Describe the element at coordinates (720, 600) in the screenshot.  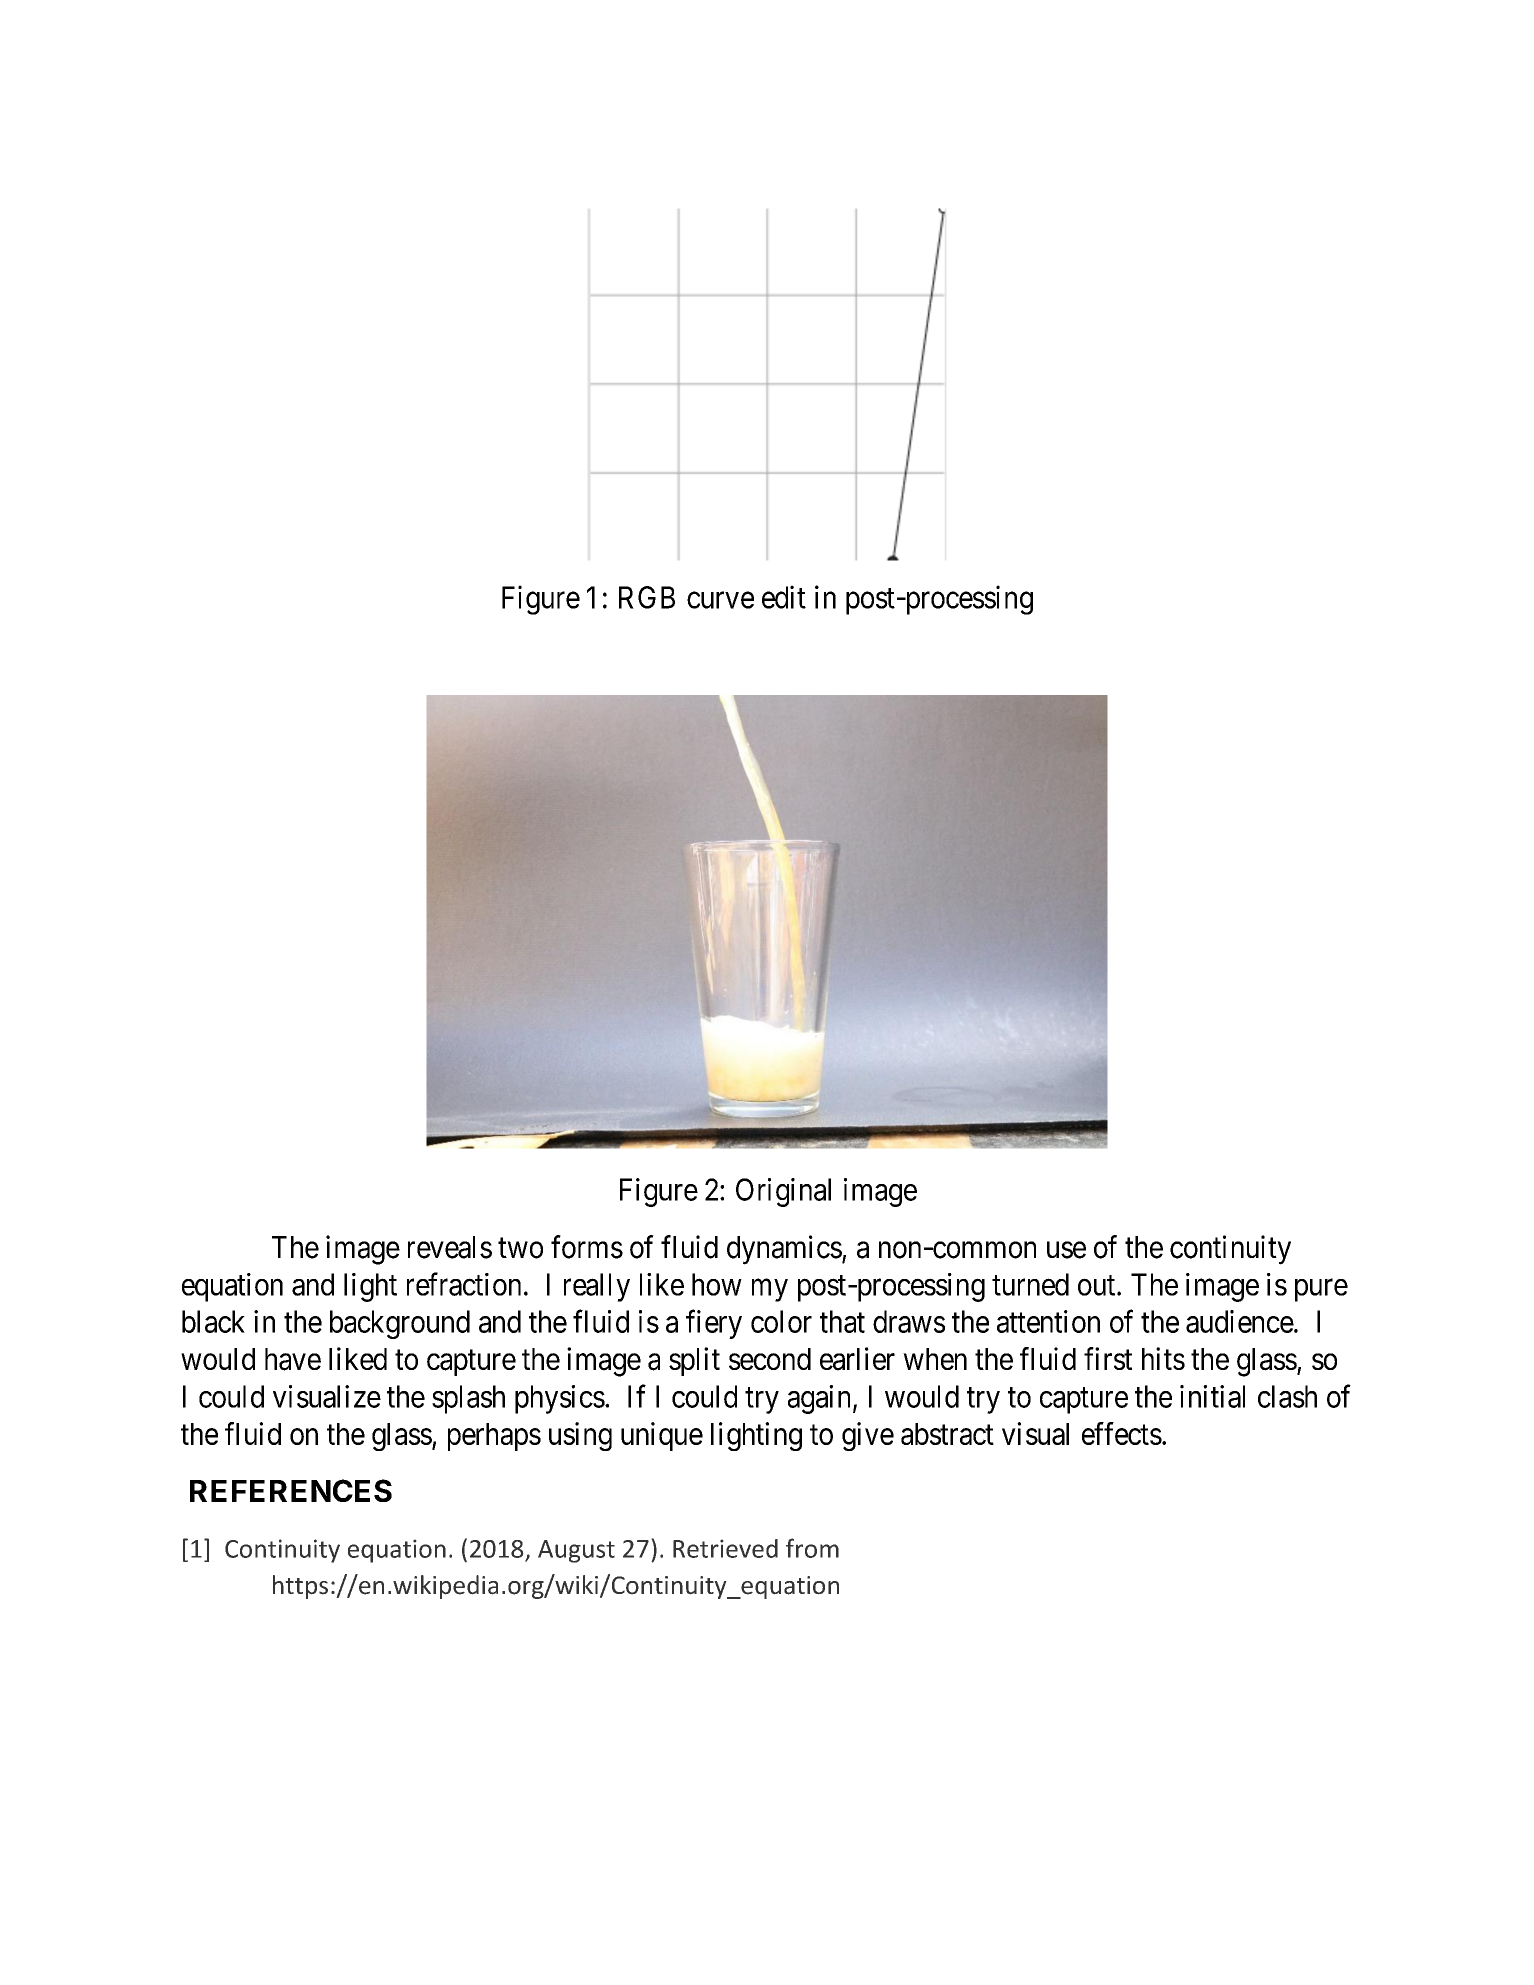
I see `curve` at that location.
